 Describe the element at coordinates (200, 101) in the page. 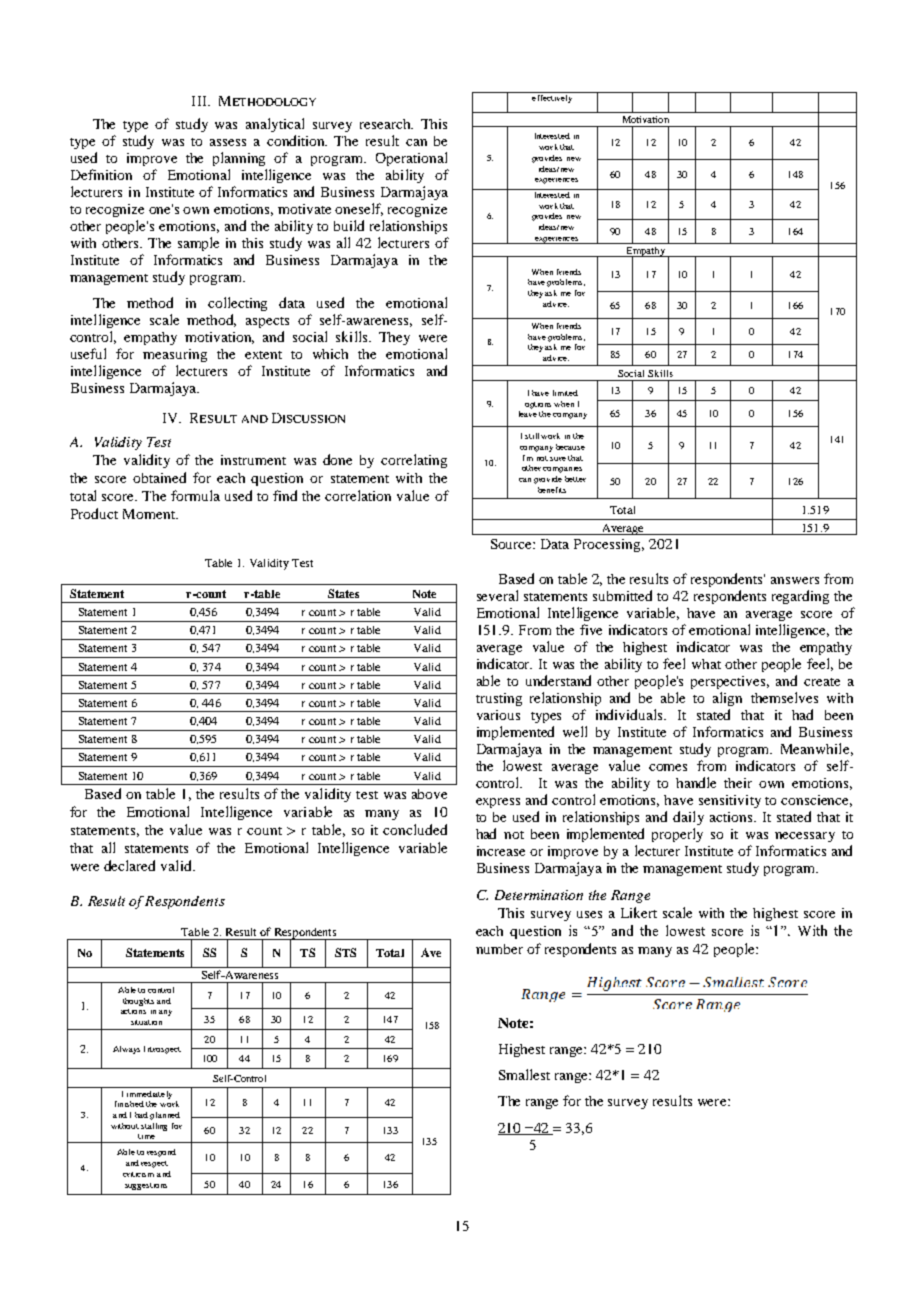

I see `III` at that location.
